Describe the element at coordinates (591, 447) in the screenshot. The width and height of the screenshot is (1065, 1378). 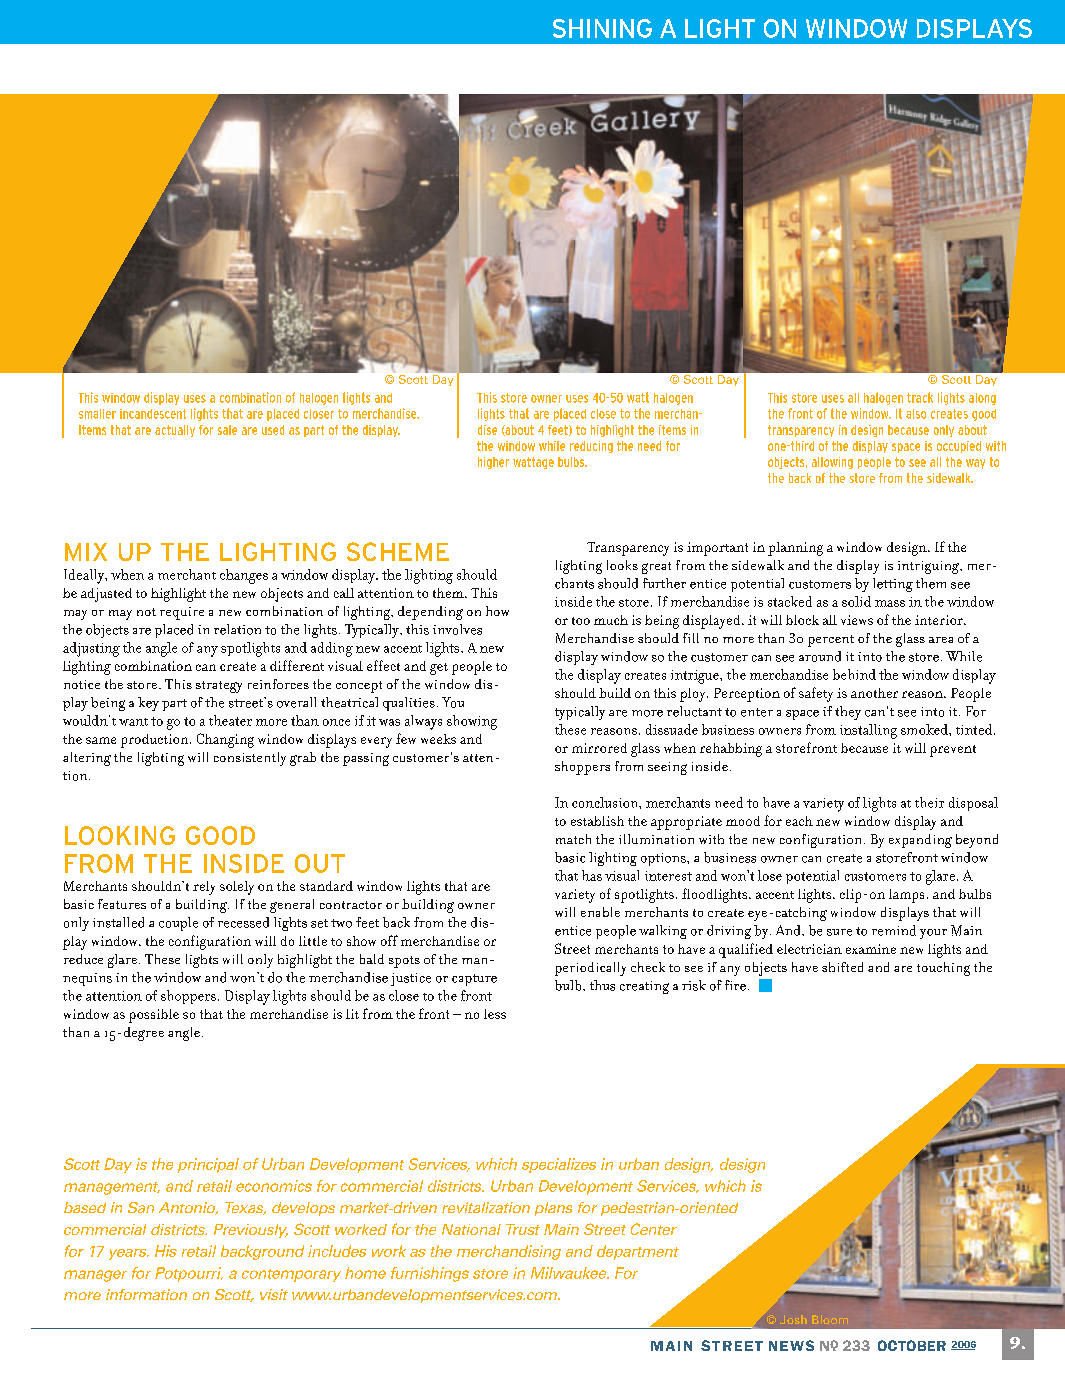
I see `reducing` at that location.
